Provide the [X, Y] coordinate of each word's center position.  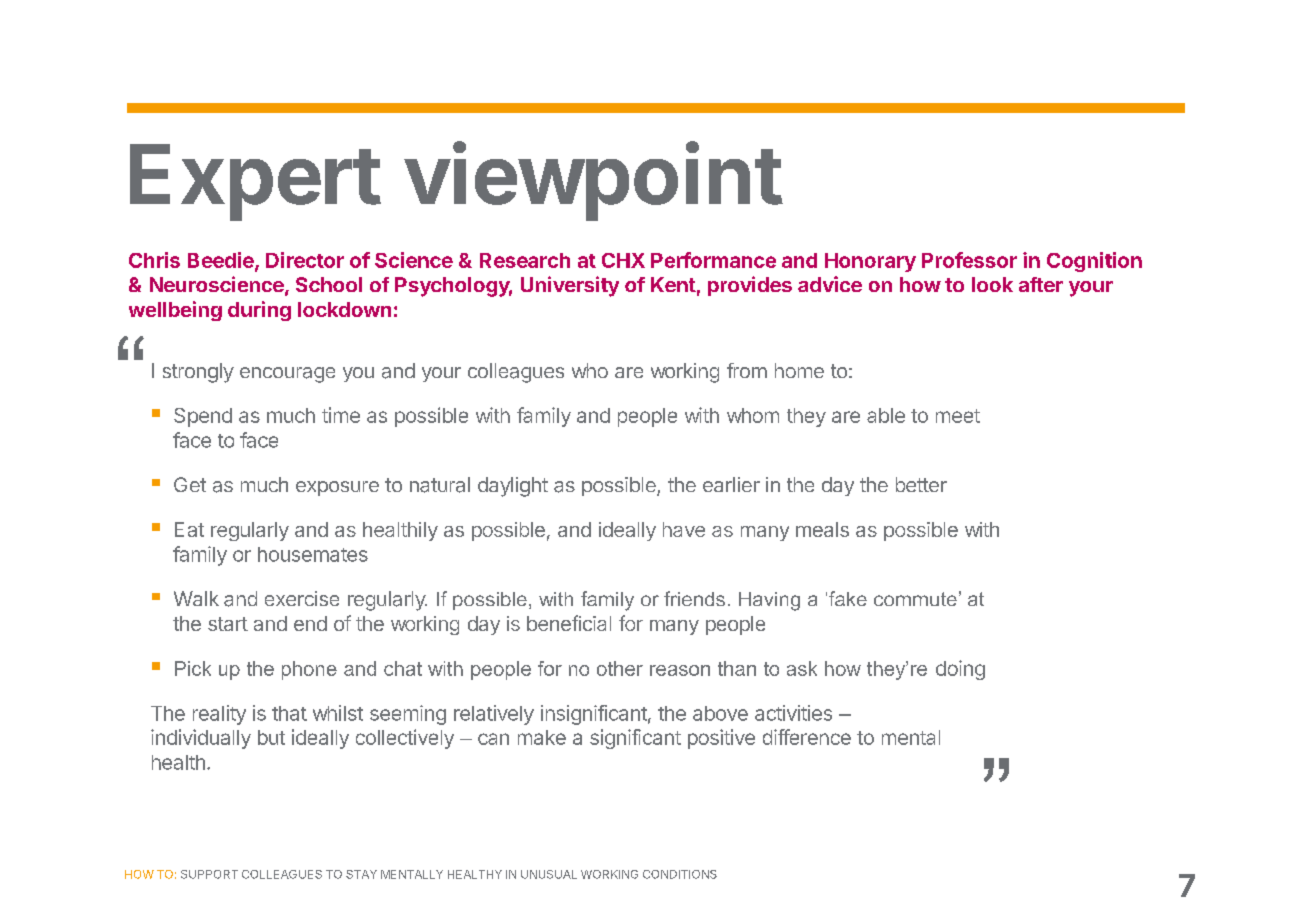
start [228, 624]
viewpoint [593, 181]
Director [305, 260]
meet [958, 416]
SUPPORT [209, 874]
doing [960, 670]
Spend [203, 417]
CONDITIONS [680, 874]
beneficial [569, 623]
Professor [969, 260]
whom [753, 415]
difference [807, 737]
